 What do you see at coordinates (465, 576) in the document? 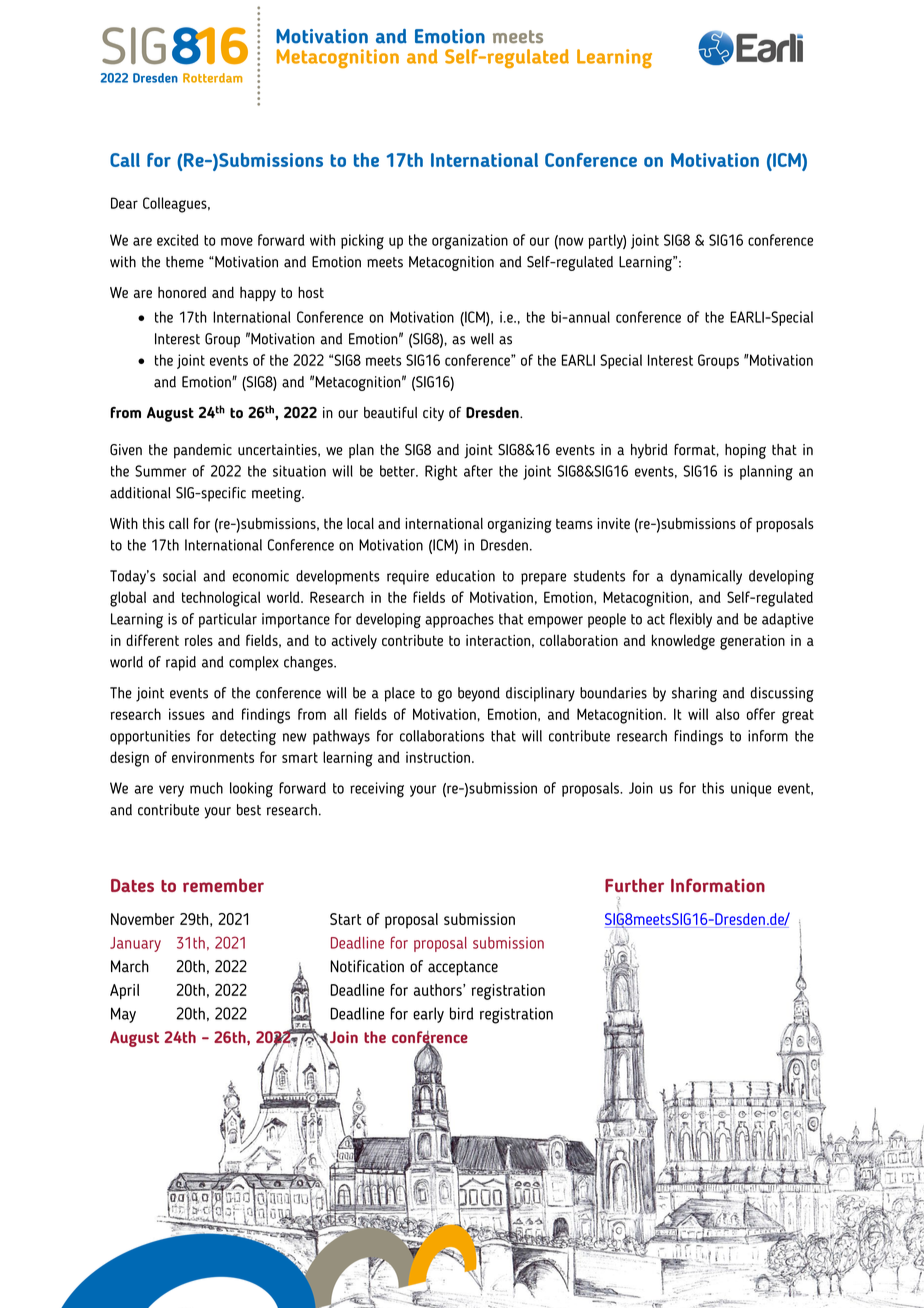
I see `education` at bounding box center [465, 576].
